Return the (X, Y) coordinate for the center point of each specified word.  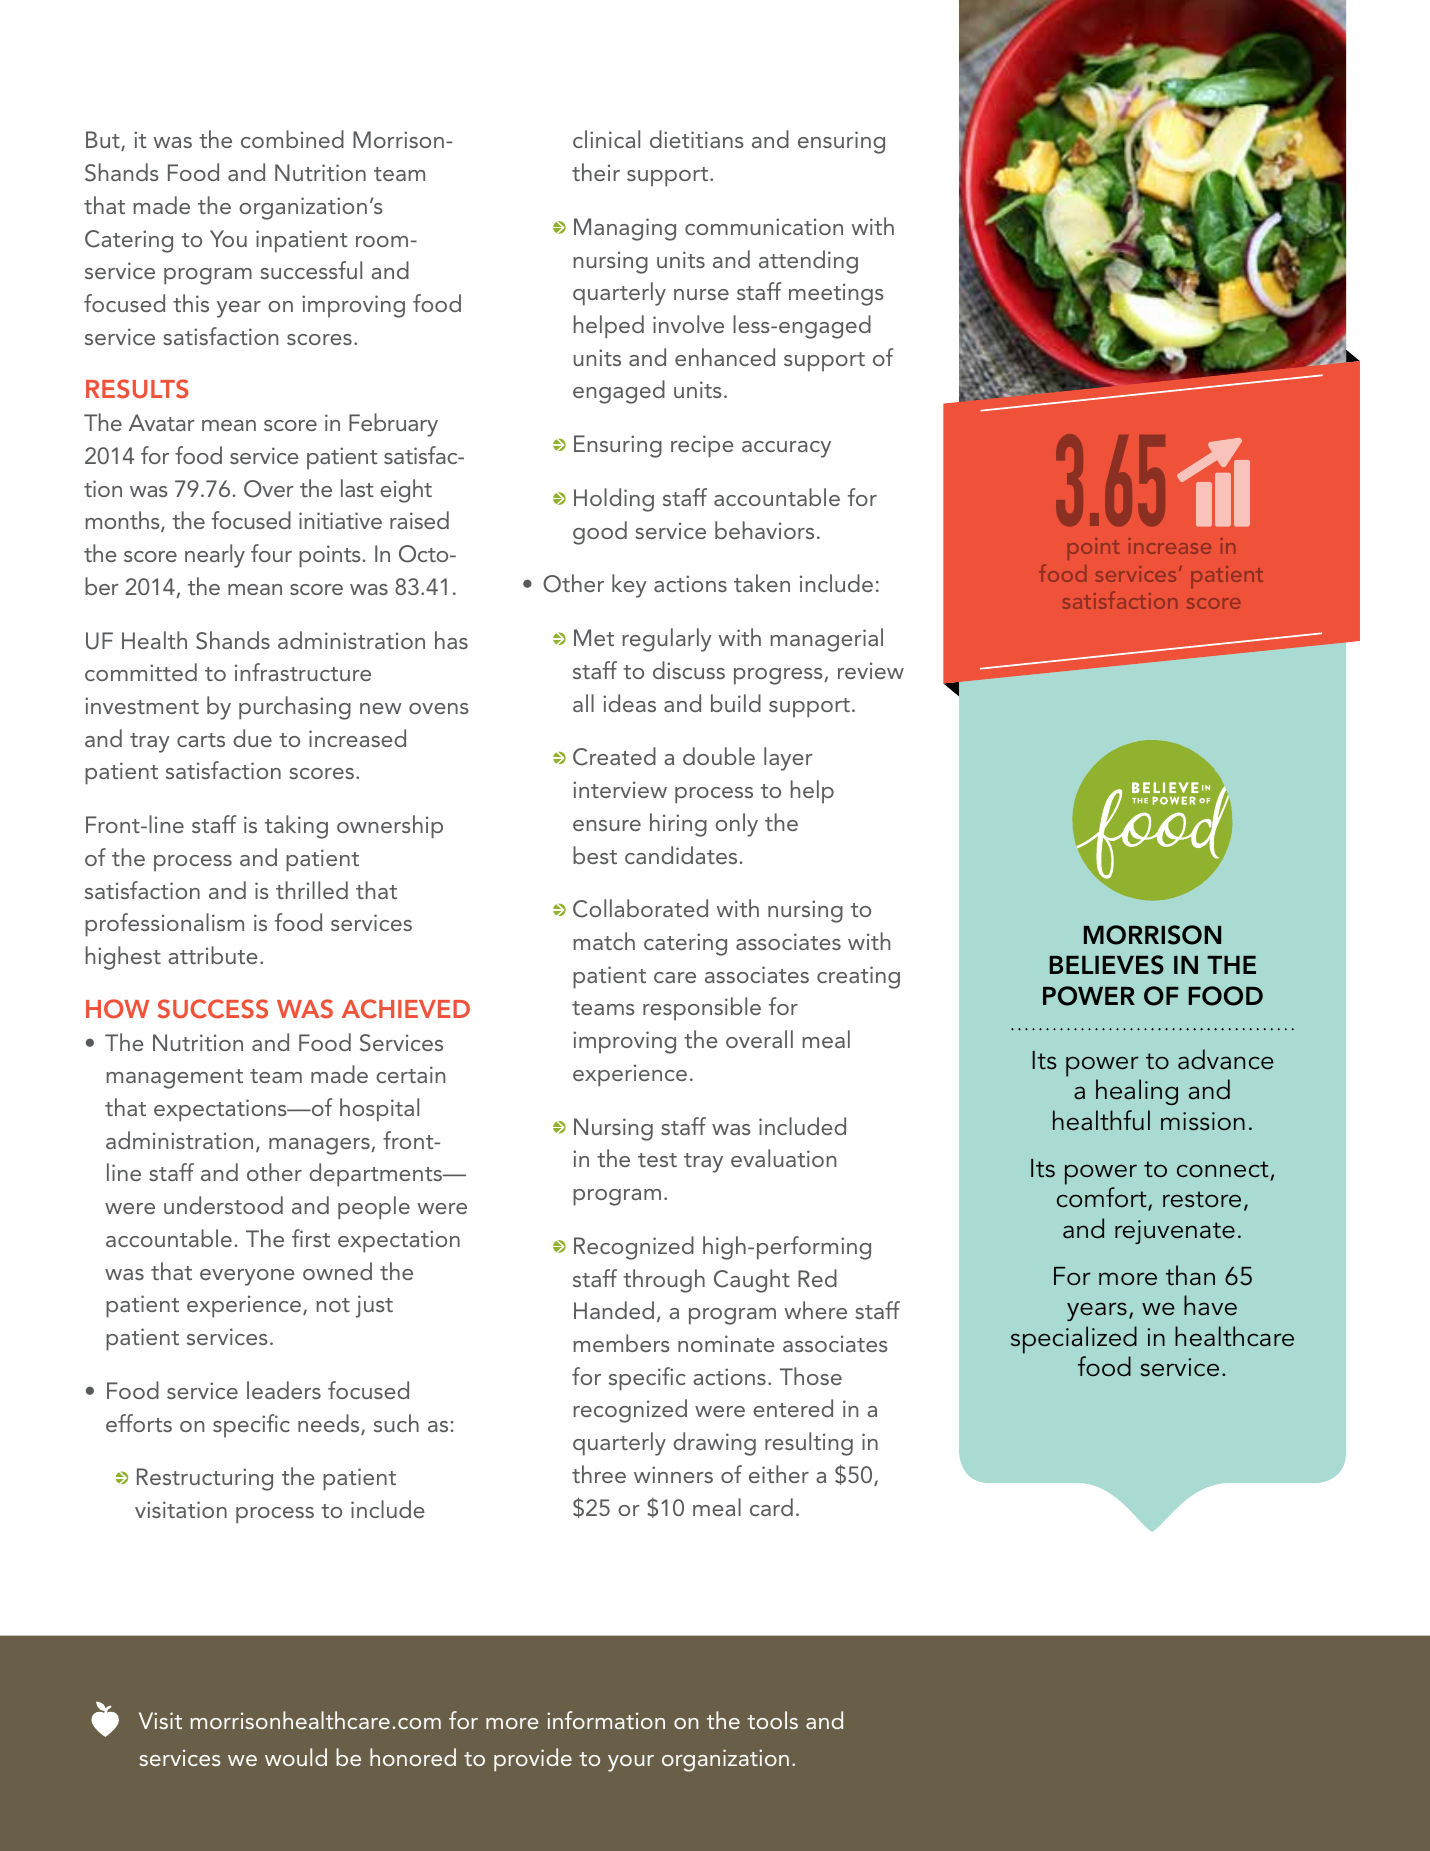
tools (772, 1720)
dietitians (697, 139)
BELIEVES (1107, 965)
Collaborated (640, 908)
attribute (213, 955)
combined (292, 139)
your (631, 1763)
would (296, 1757)
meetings (836, 294)
